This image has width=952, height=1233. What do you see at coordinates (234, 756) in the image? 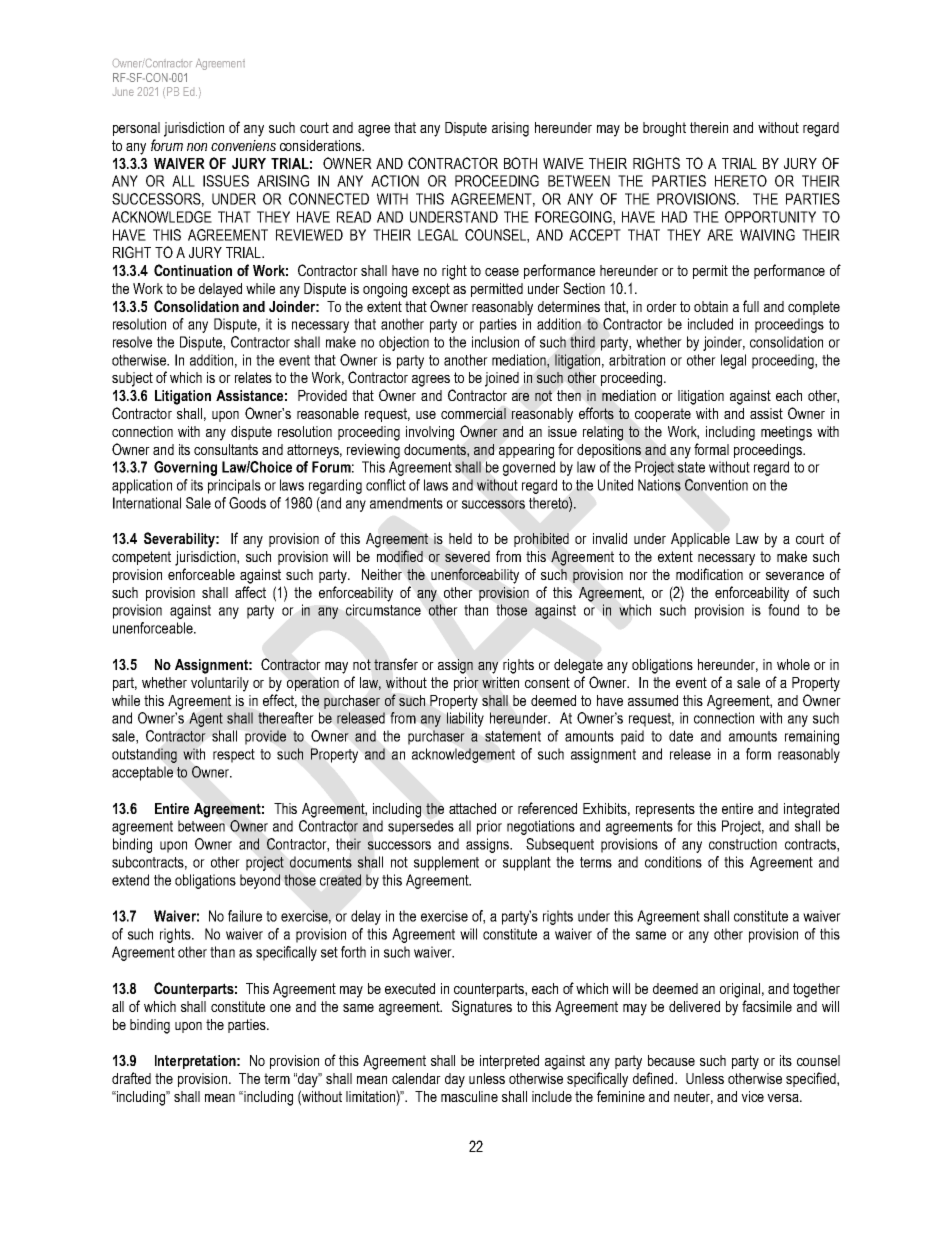
I see `respect` at bounding box center [234, 756].
